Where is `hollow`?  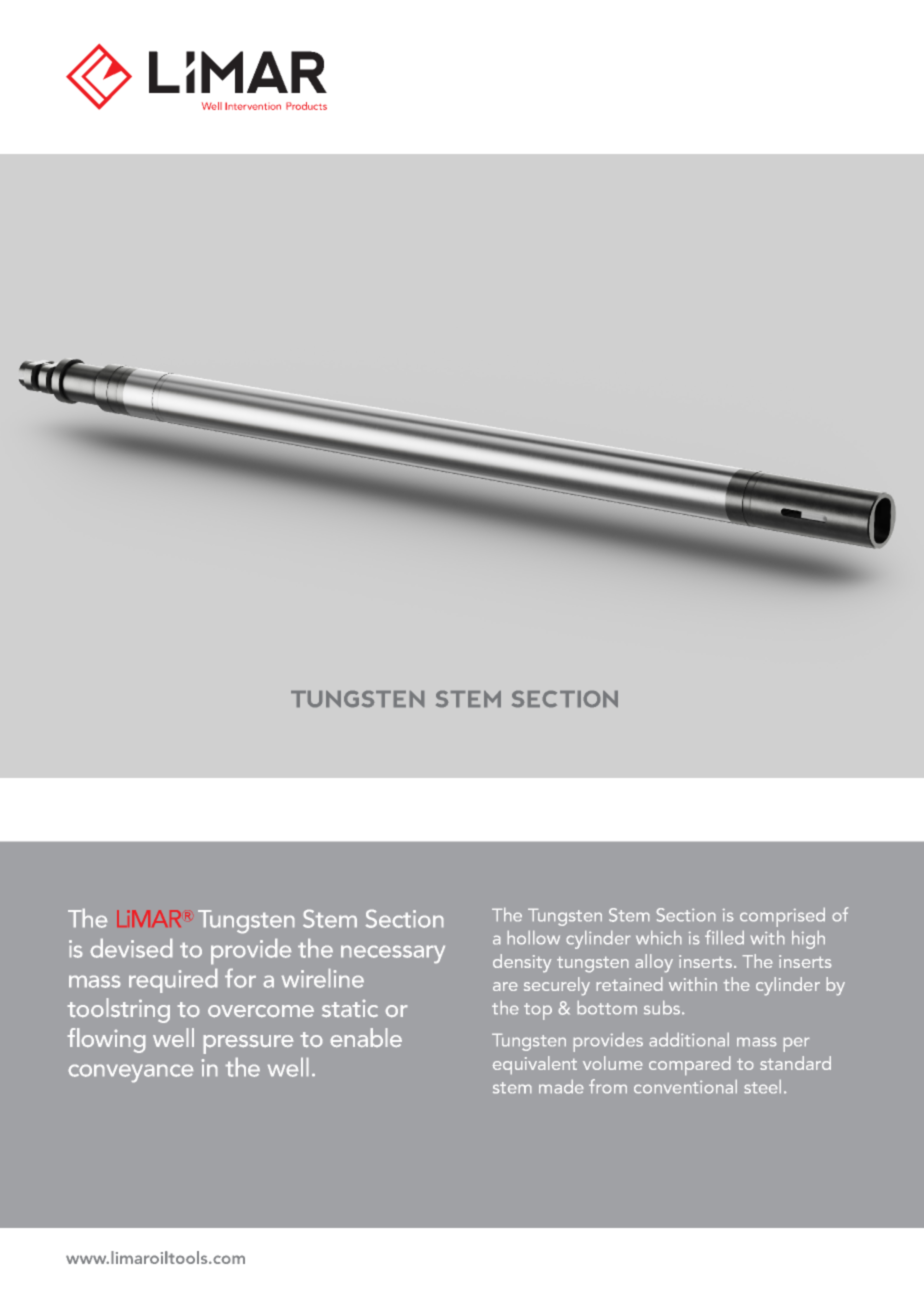
hollow is located at coordinates (534, 937).
